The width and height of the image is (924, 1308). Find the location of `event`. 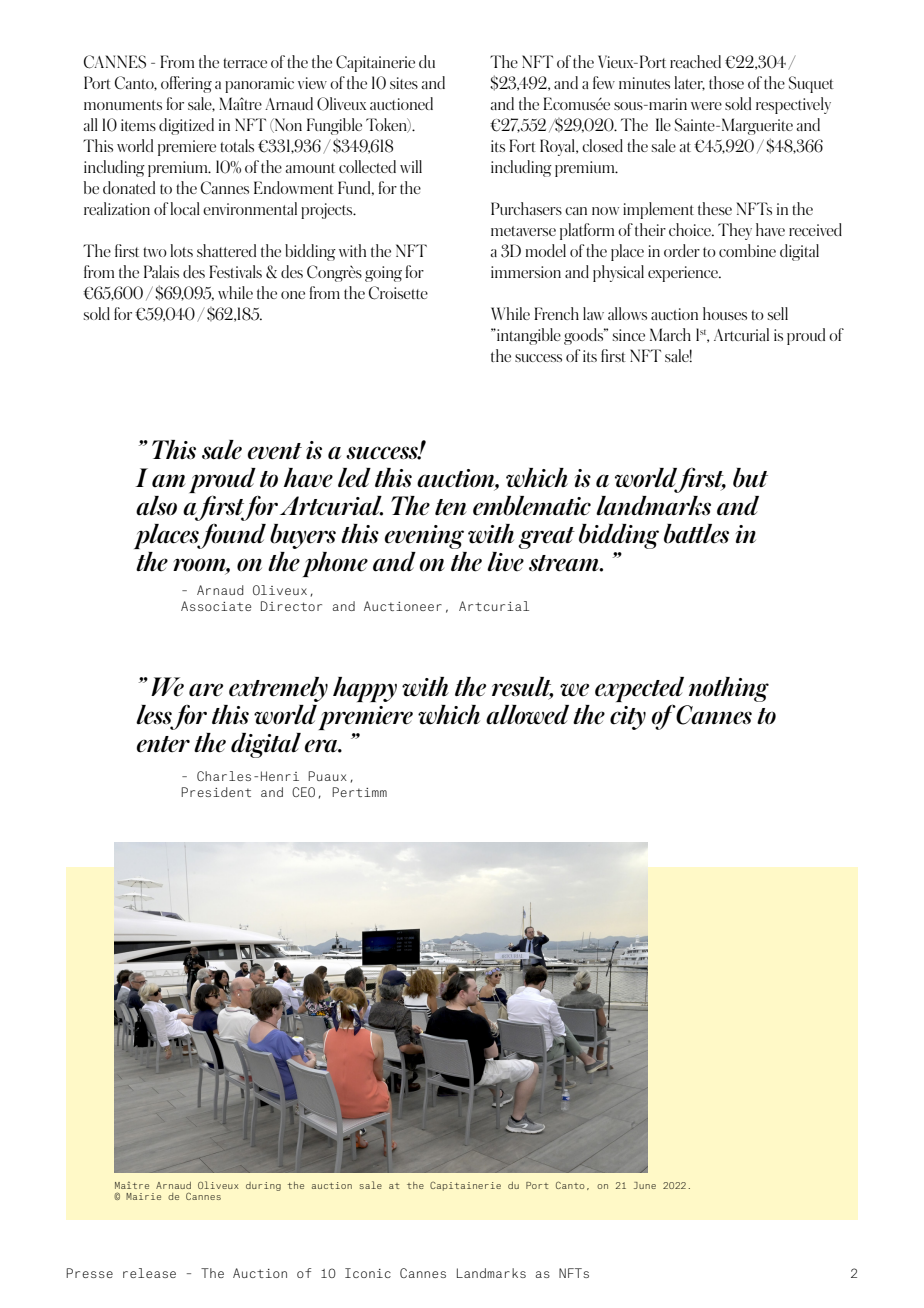

event is located at coordinates (275, 451).
